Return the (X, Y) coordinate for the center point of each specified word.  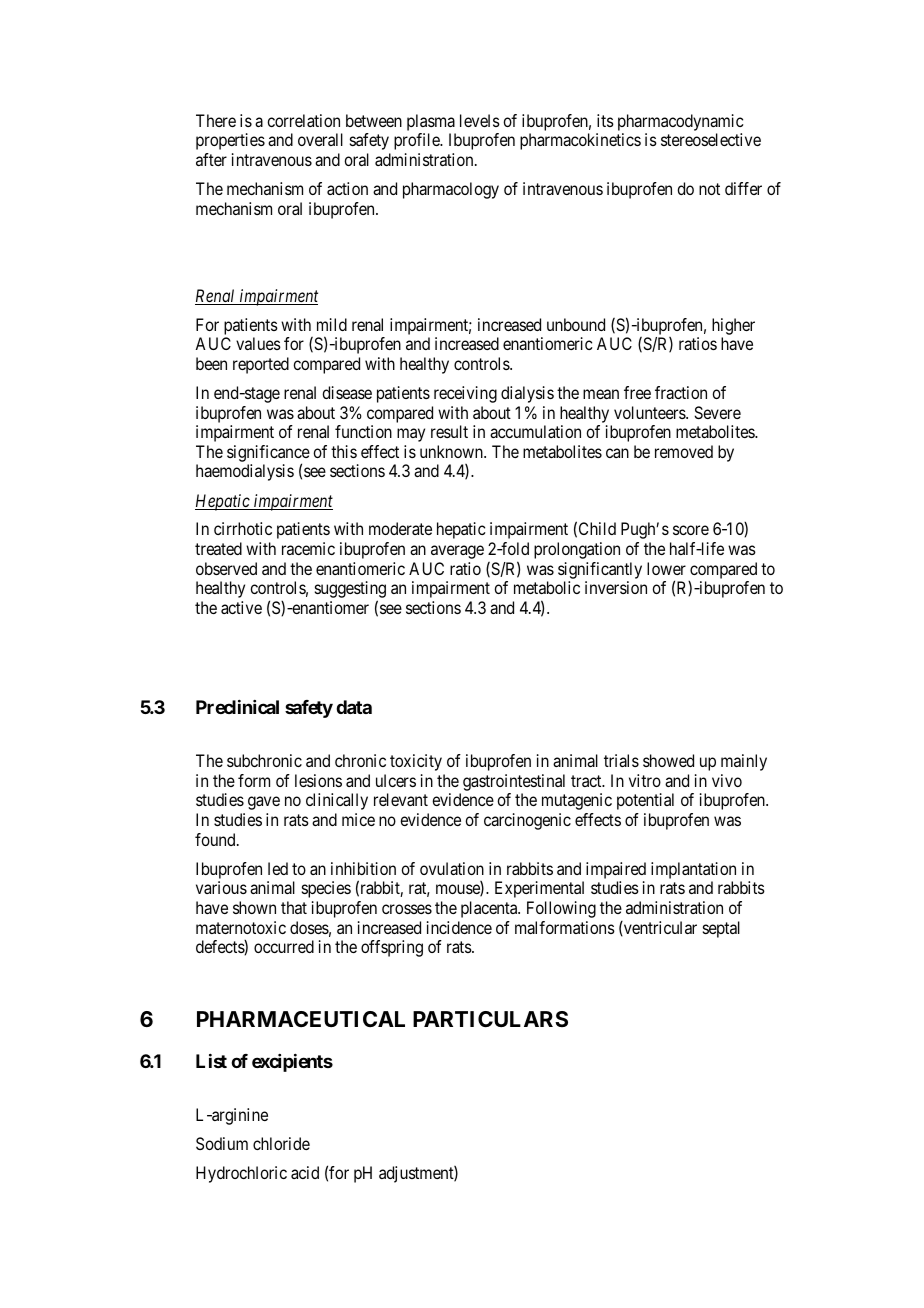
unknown (452, 451)
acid (305, 1172)
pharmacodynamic (681, 124)
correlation (303, 120)
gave (264, 803)
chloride (281, 1143)
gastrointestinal (514, 782)
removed (684, 451)
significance (268, 455)
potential (645, 801)
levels (480, 120)
